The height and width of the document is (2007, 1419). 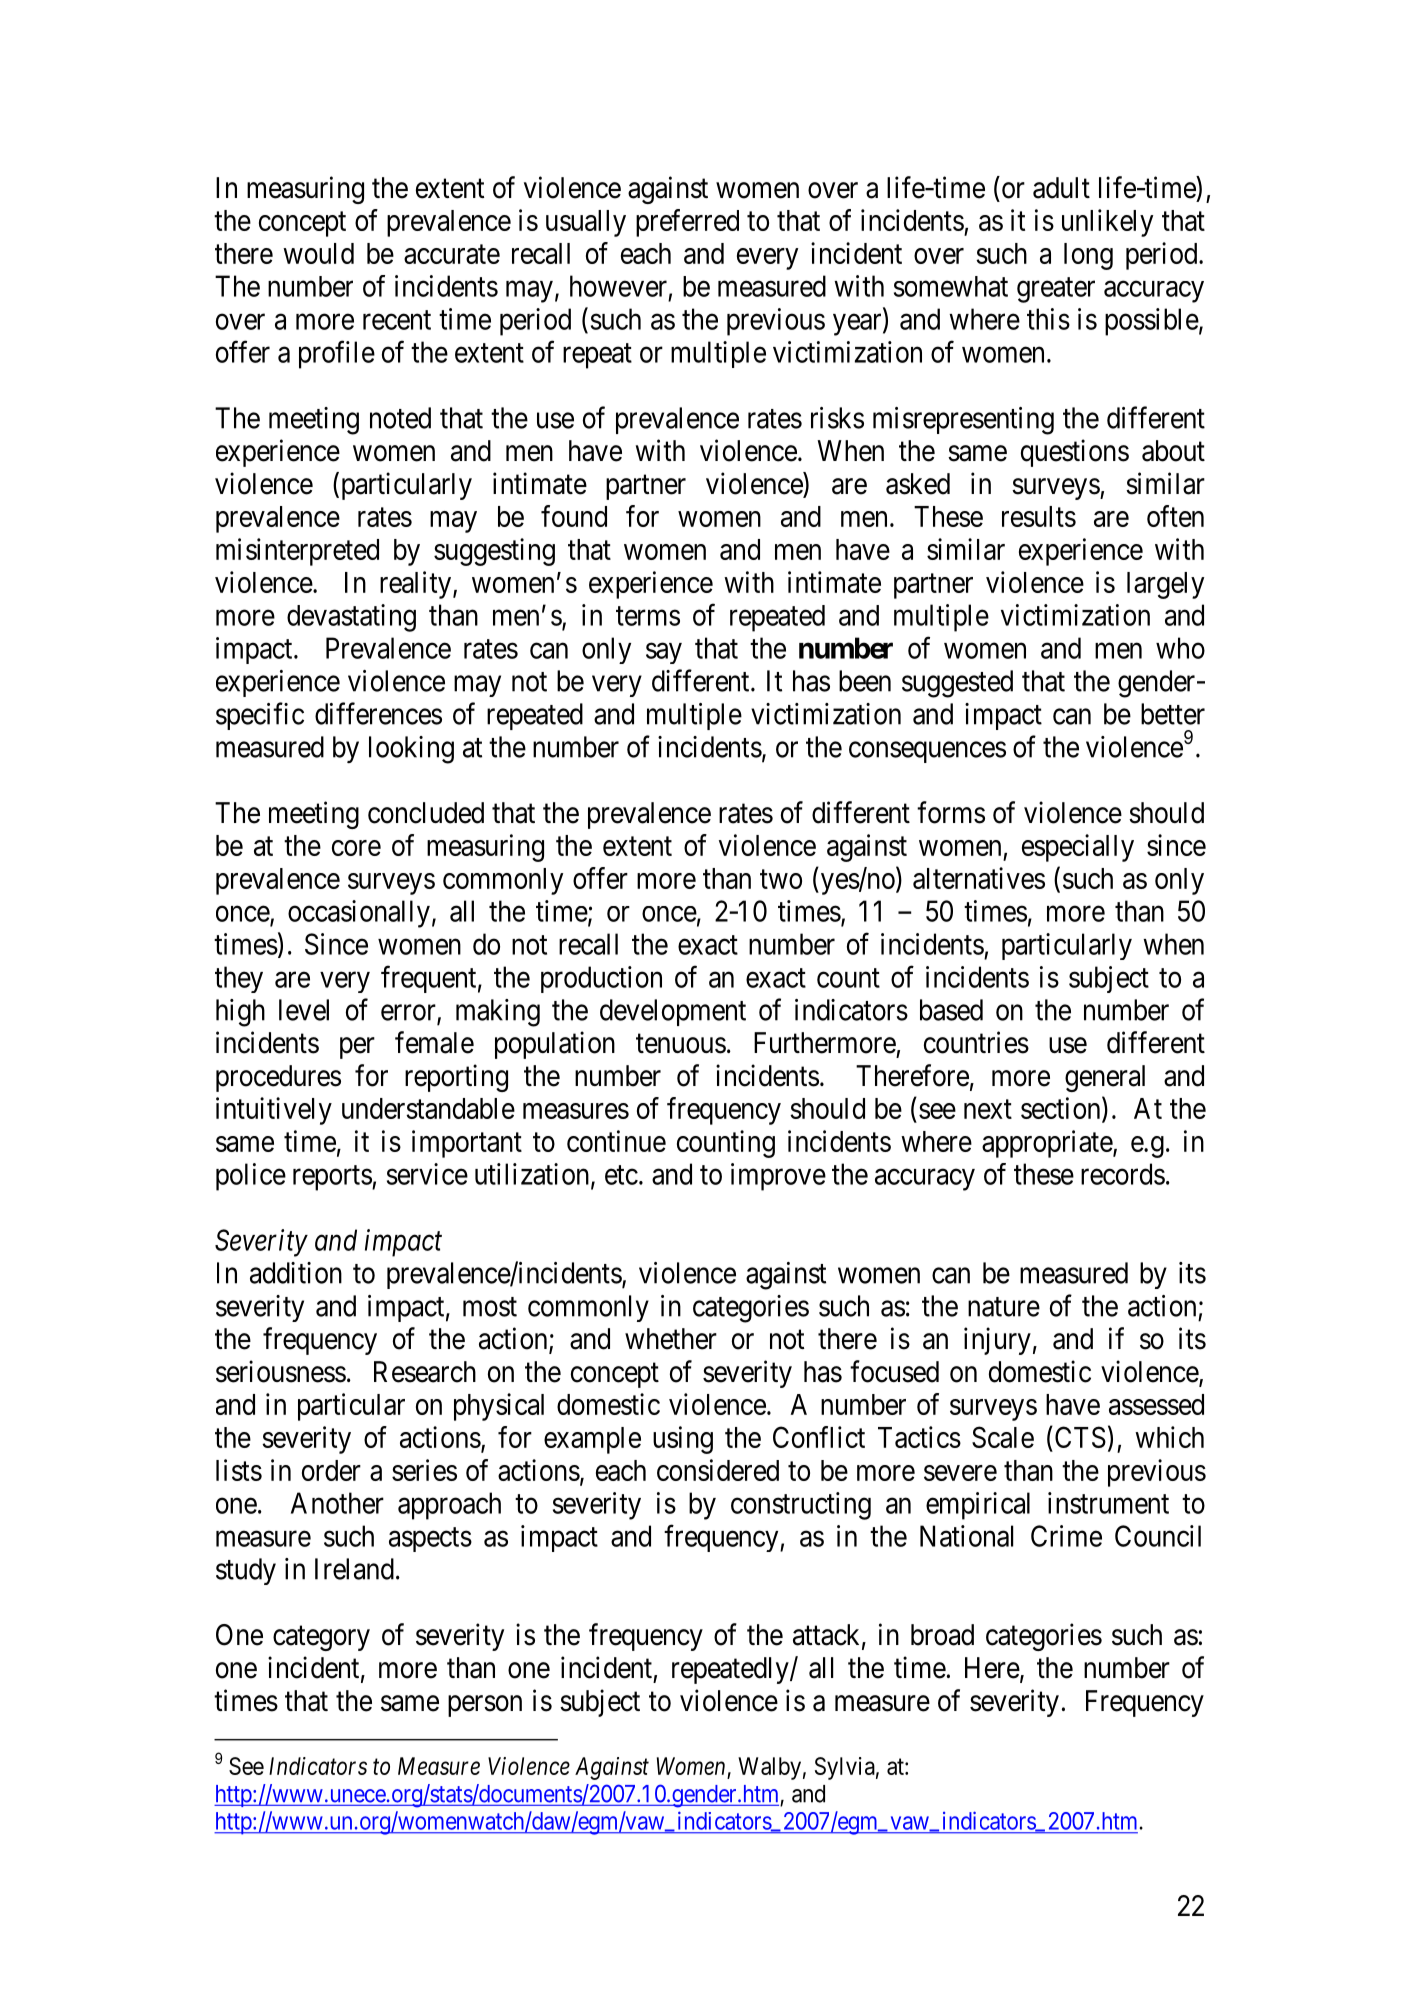 What do you see at coordinates (1088, 256) in the document?
I see `long` at bounding box center [1088, 256].
